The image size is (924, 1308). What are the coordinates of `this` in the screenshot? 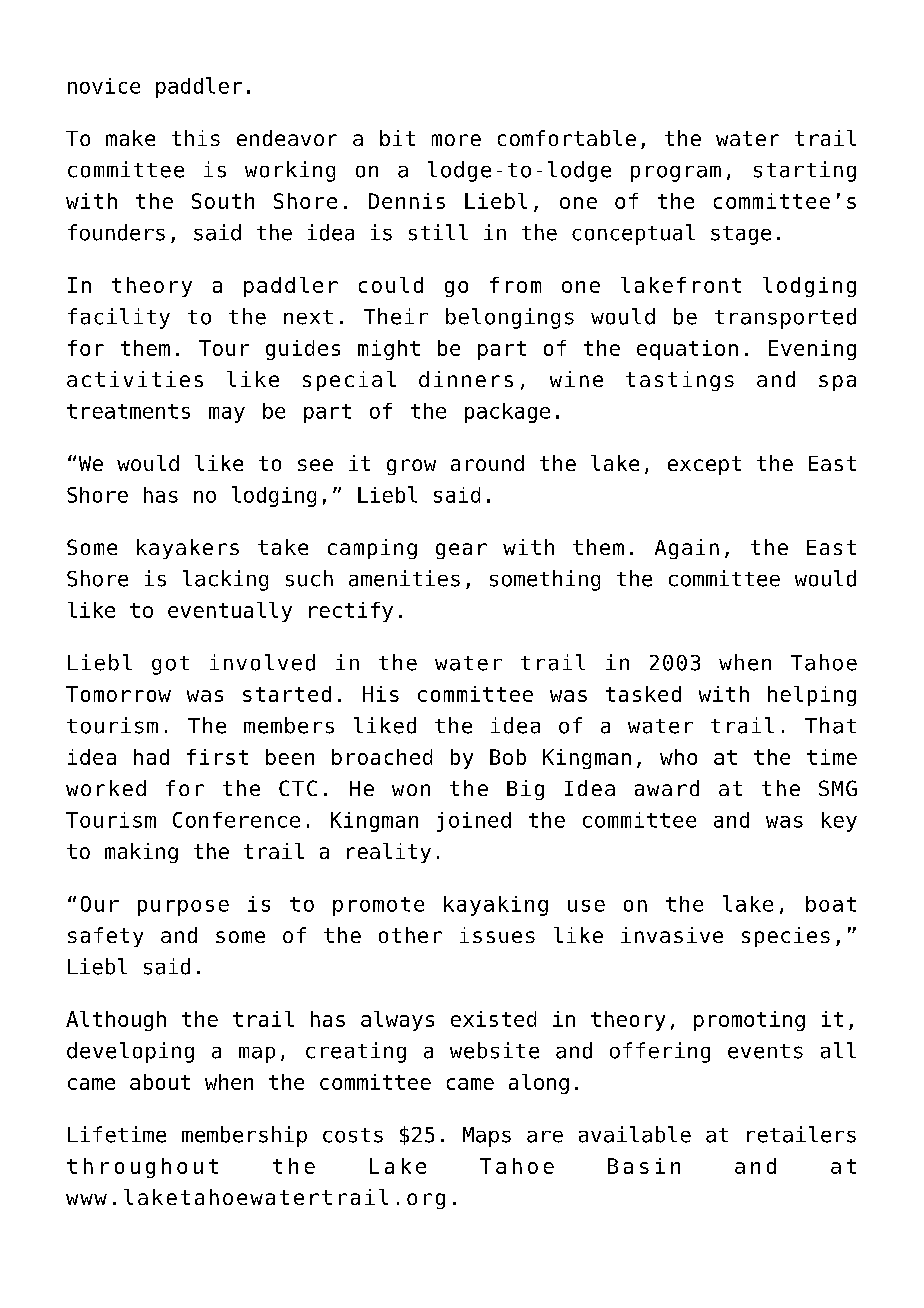 It's located at (196, 138).
